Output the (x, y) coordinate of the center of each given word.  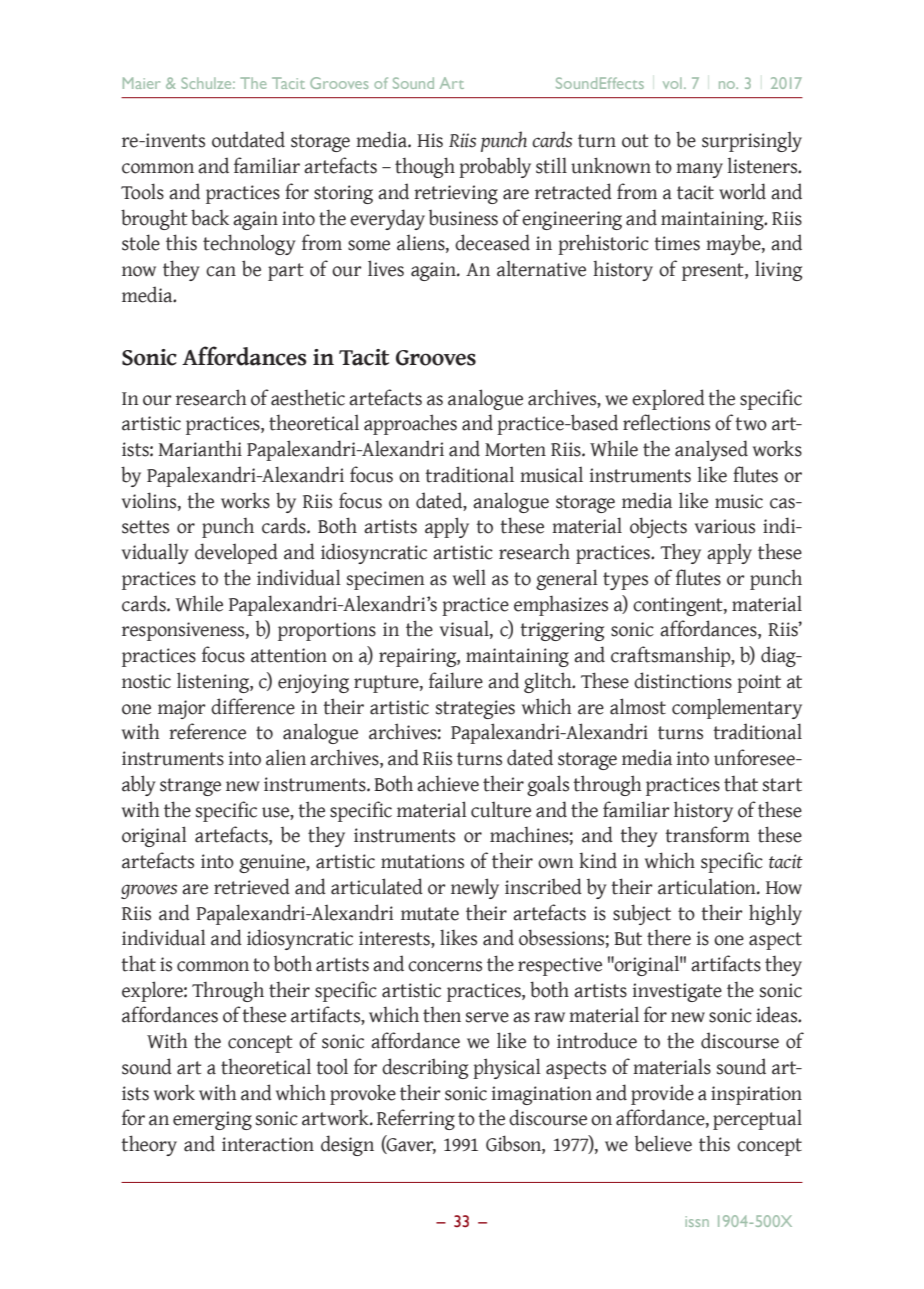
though (425, 167)
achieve (448, 784)
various (725, 526)
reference (207, 731)
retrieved (252, 886)
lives (386, 268)
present (714, 272)
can (221, 271)
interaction (268, 1144)
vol (672, 83)
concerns (445, 966)
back (210, 217)
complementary (737, 708)
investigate (677, 992)
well (469, 577)
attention (289, 655)
